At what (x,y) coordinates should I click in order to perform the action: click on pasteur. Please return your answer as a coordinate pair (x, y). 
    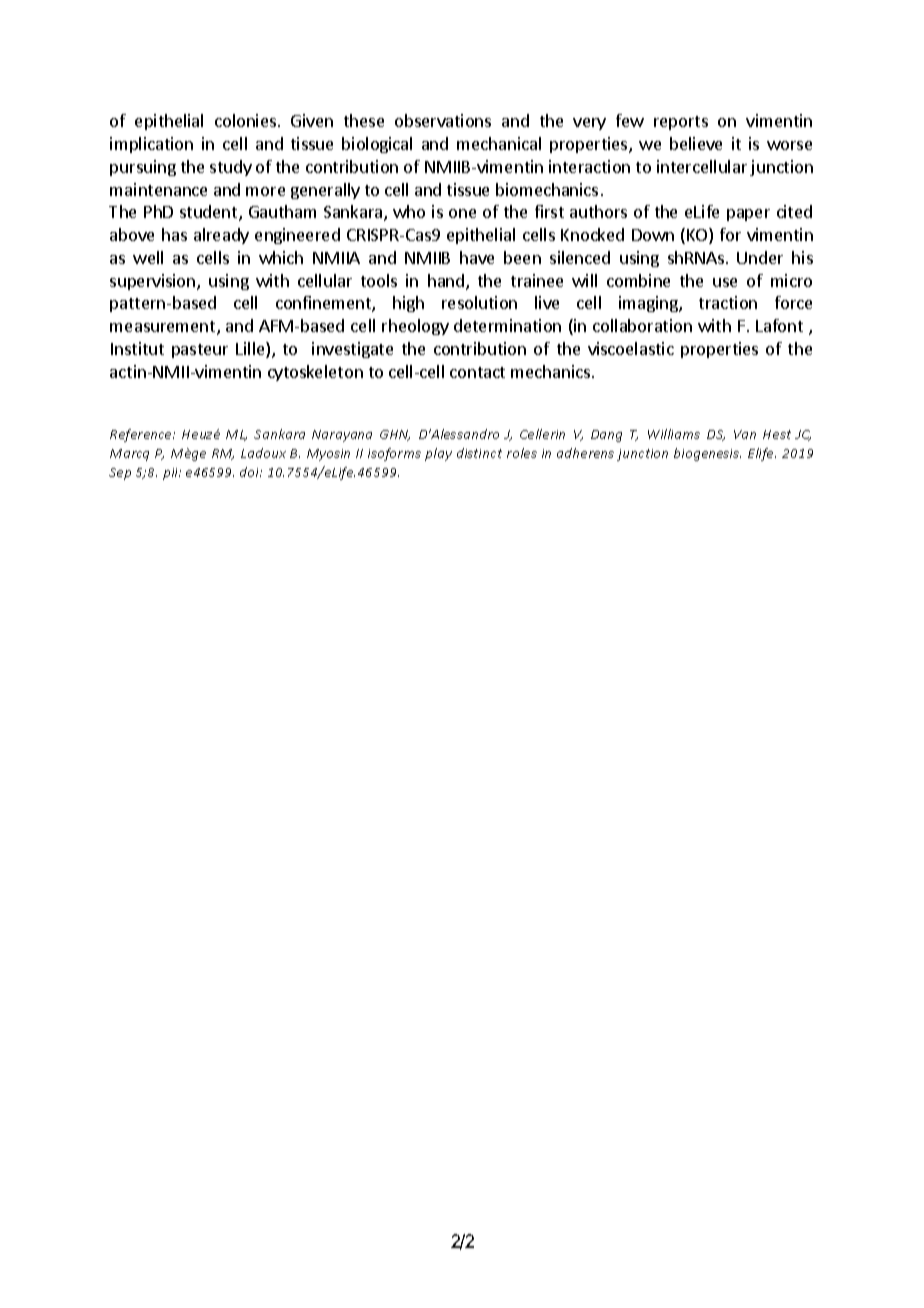
    Looking at the image, I should click on (200, 351).
